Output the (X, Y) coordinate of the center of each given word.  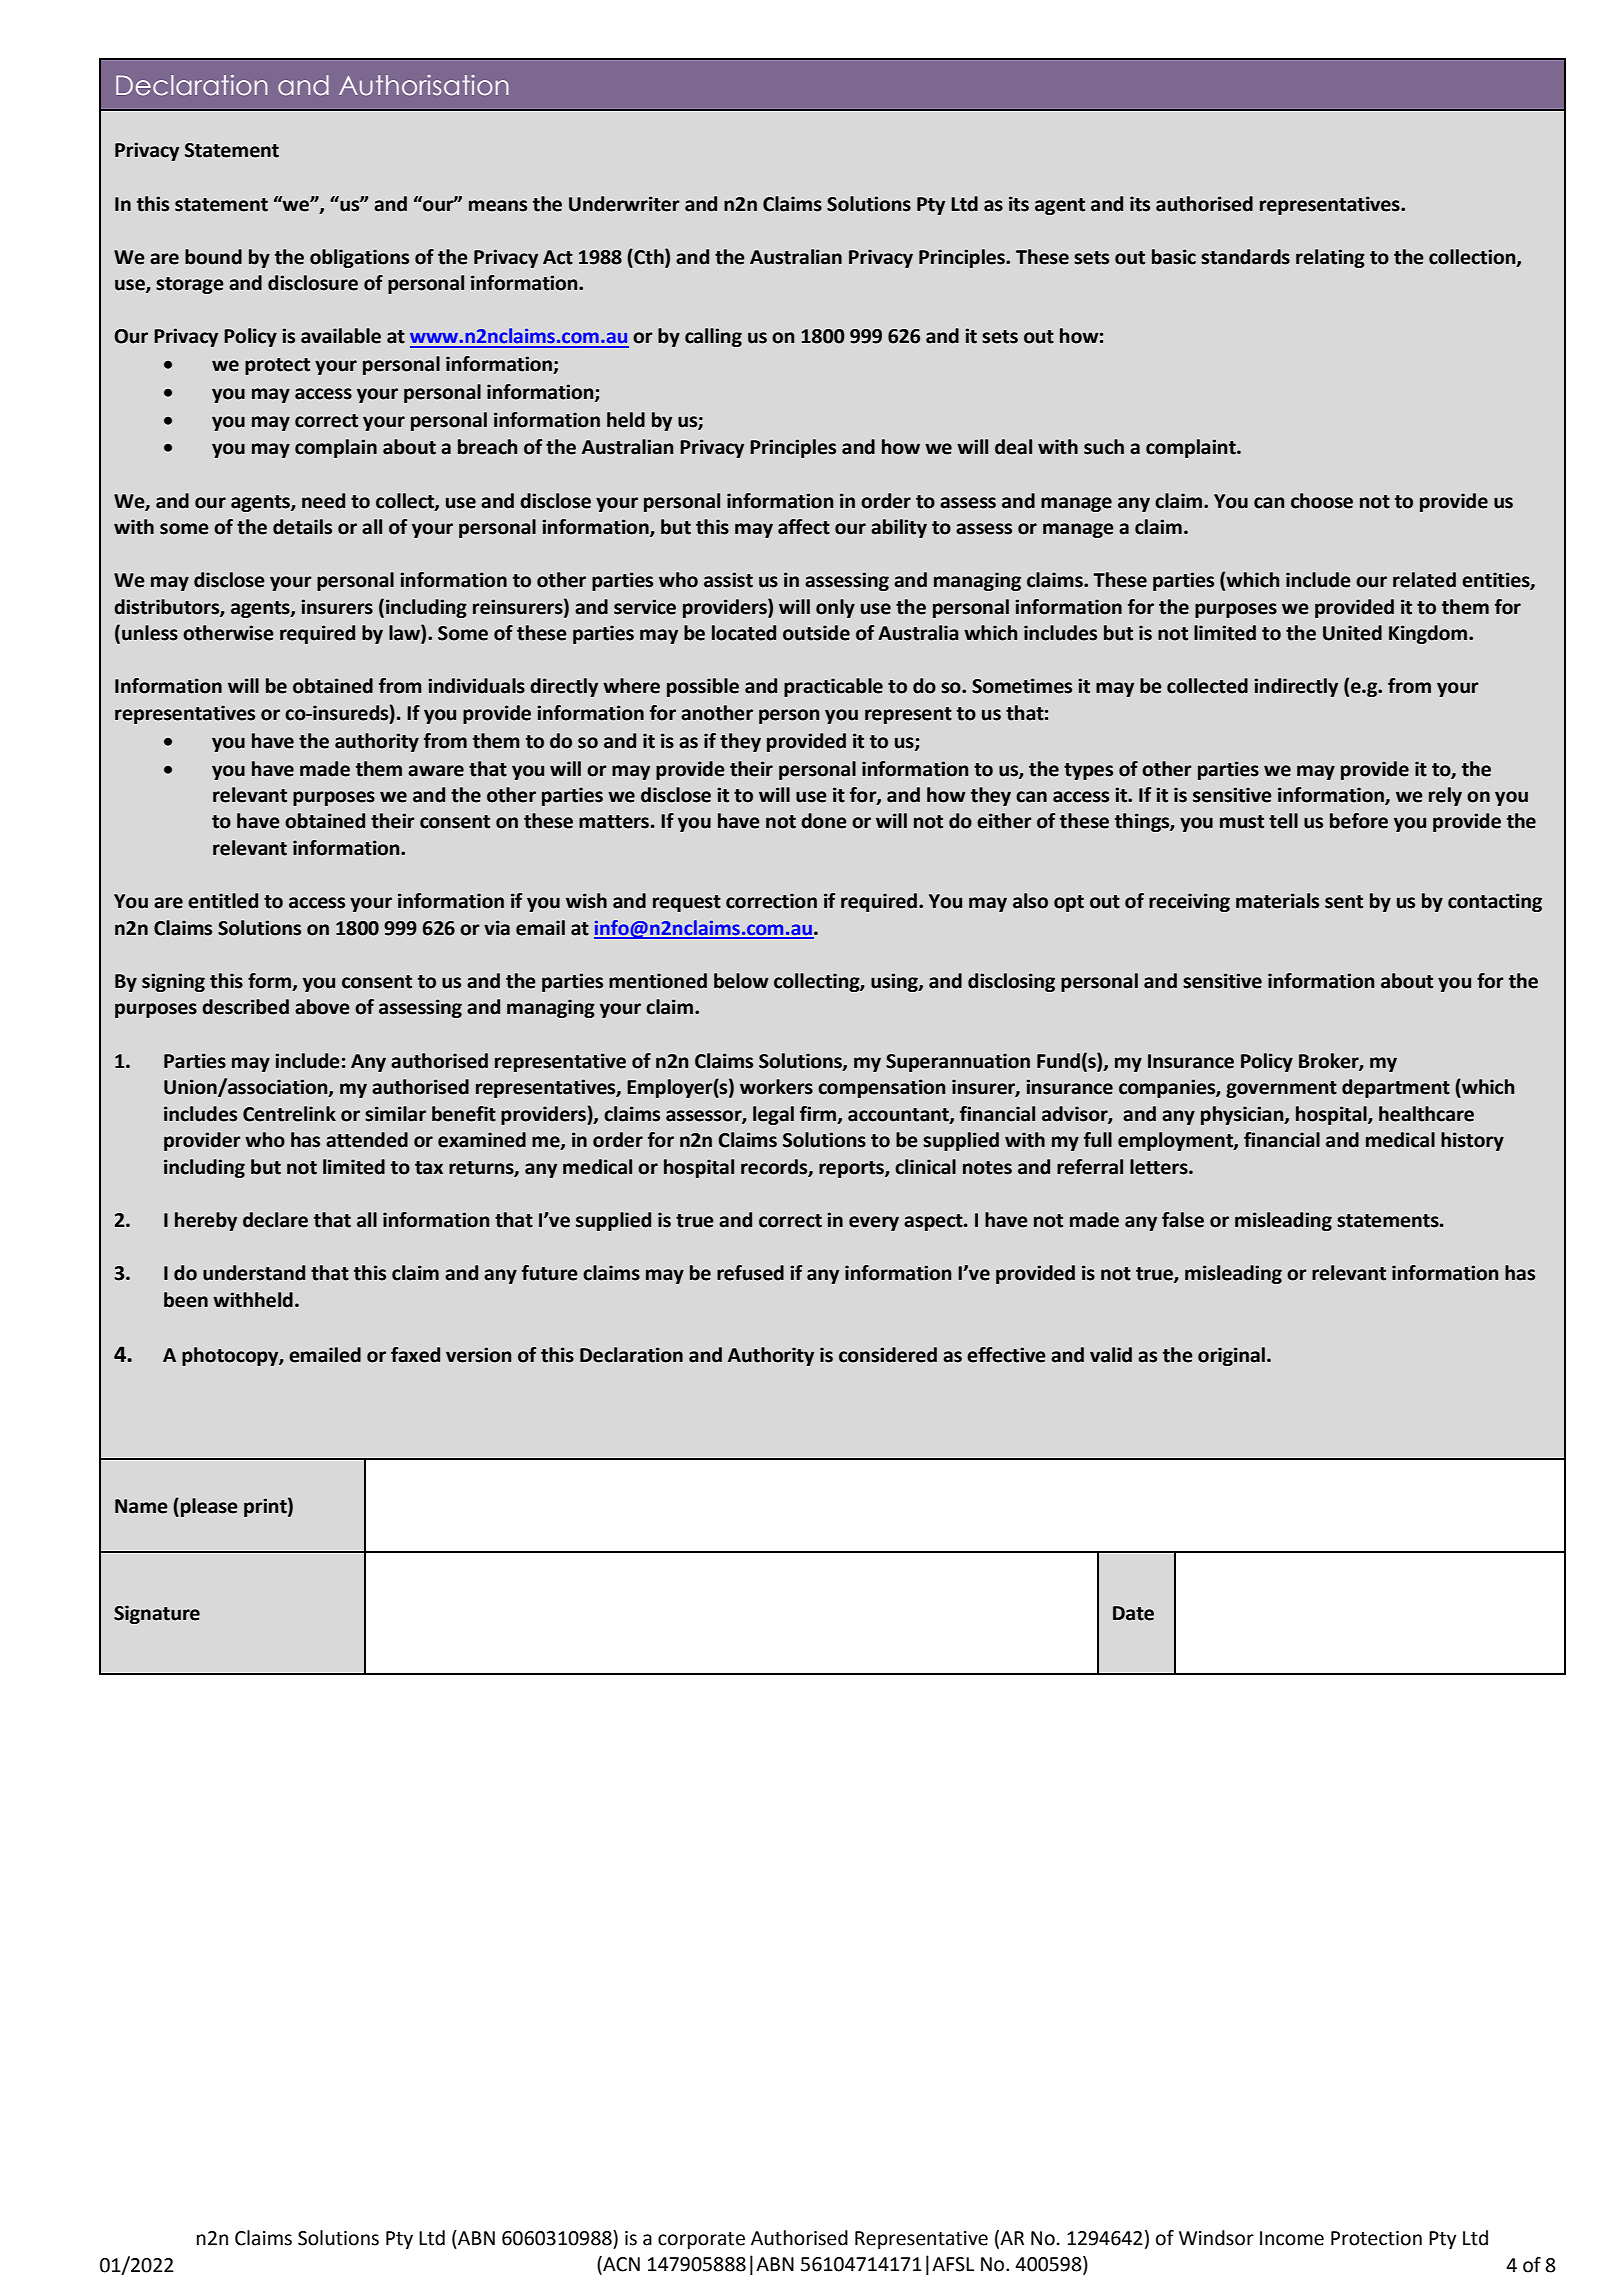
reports (852, 1169)
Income (1292, 2238)
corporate (701, 2240)
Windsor (1216, 2238)
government (1281, 1089)
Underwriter (624, 204)
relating (1330, 258)
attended (367, 1140)
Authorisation (423, 85)
